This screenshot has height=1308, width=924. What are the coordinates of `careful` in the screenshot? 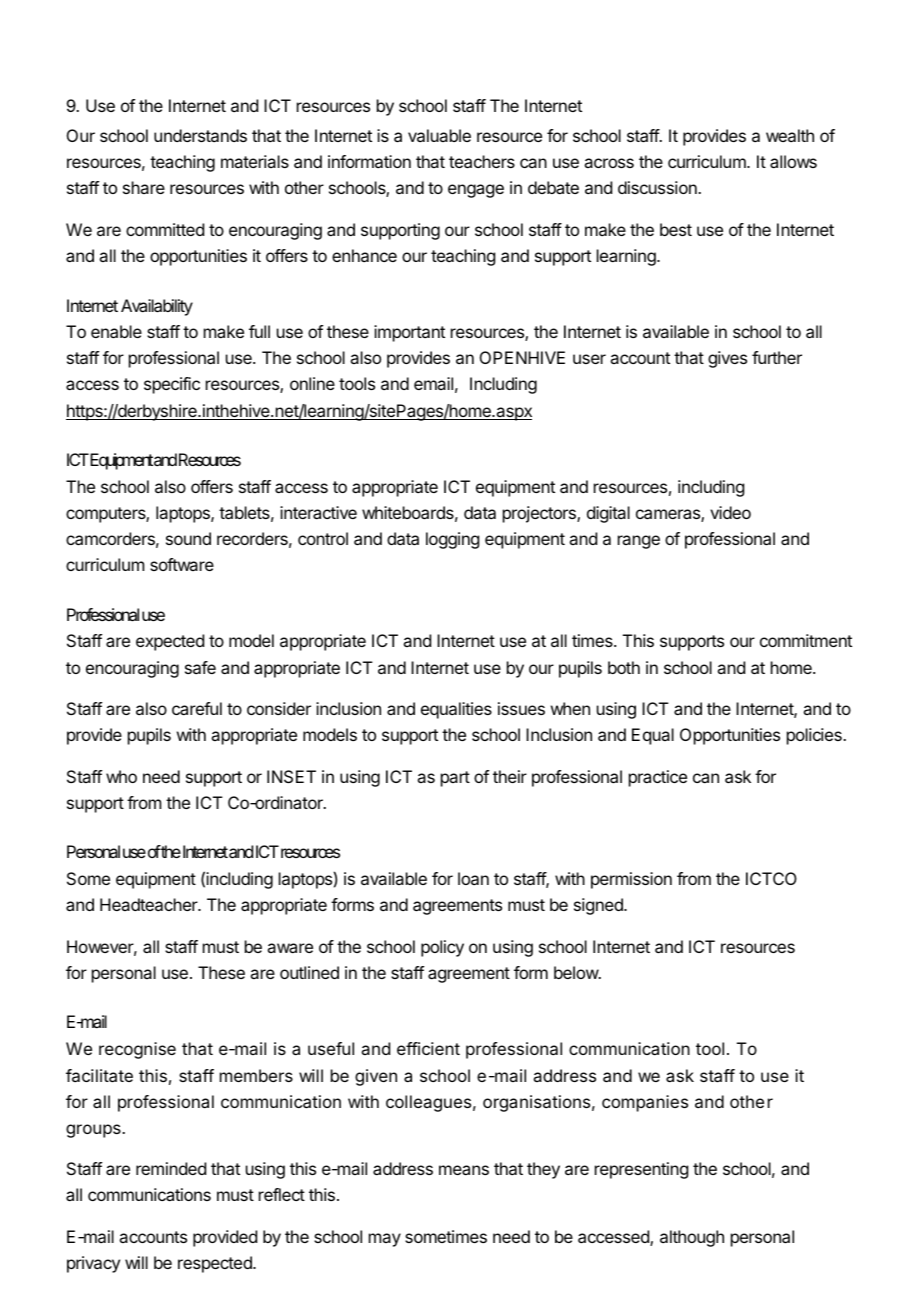 It's located at (197, 708).
